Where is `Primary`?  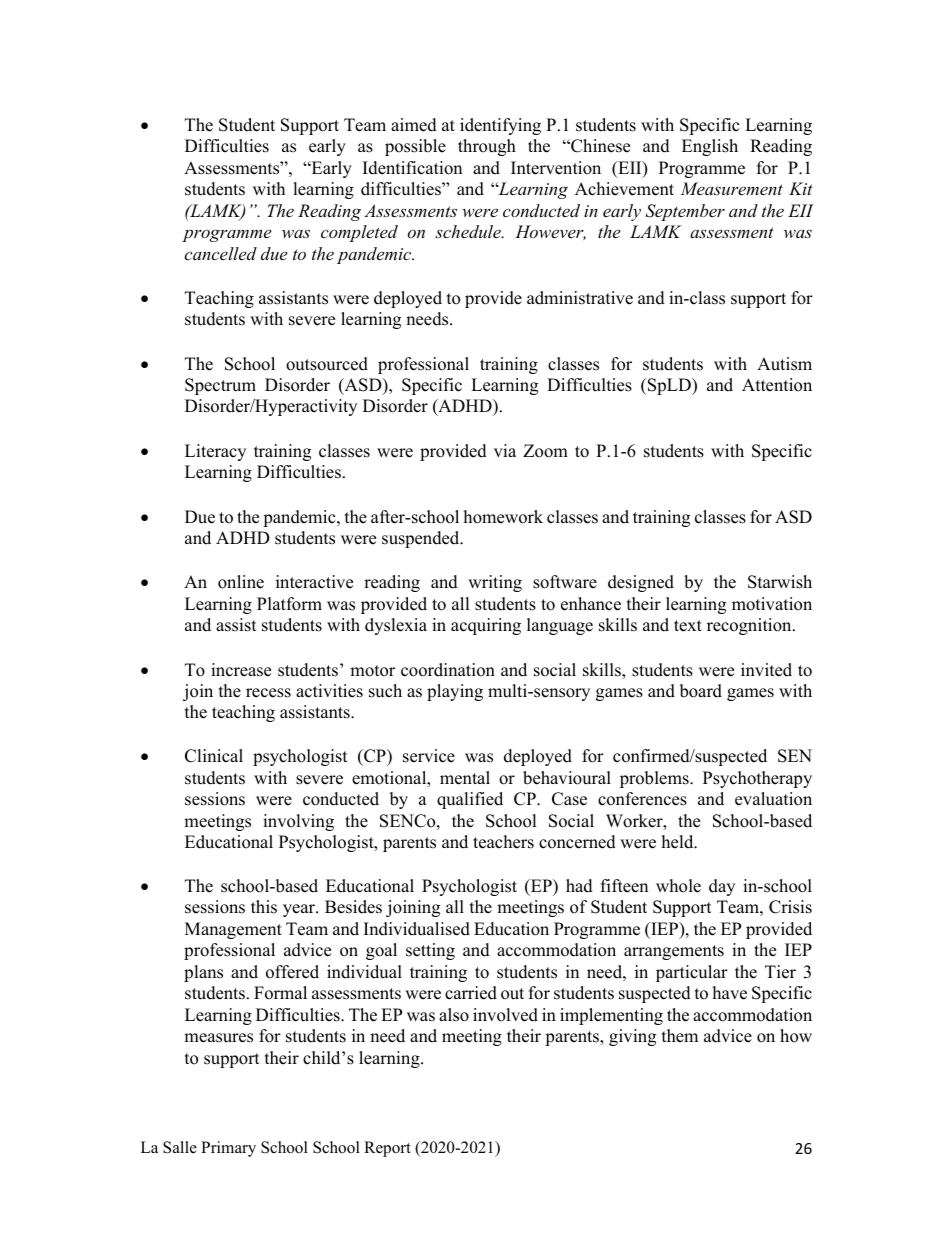
Primary is located at coordinates (228, 1149).
